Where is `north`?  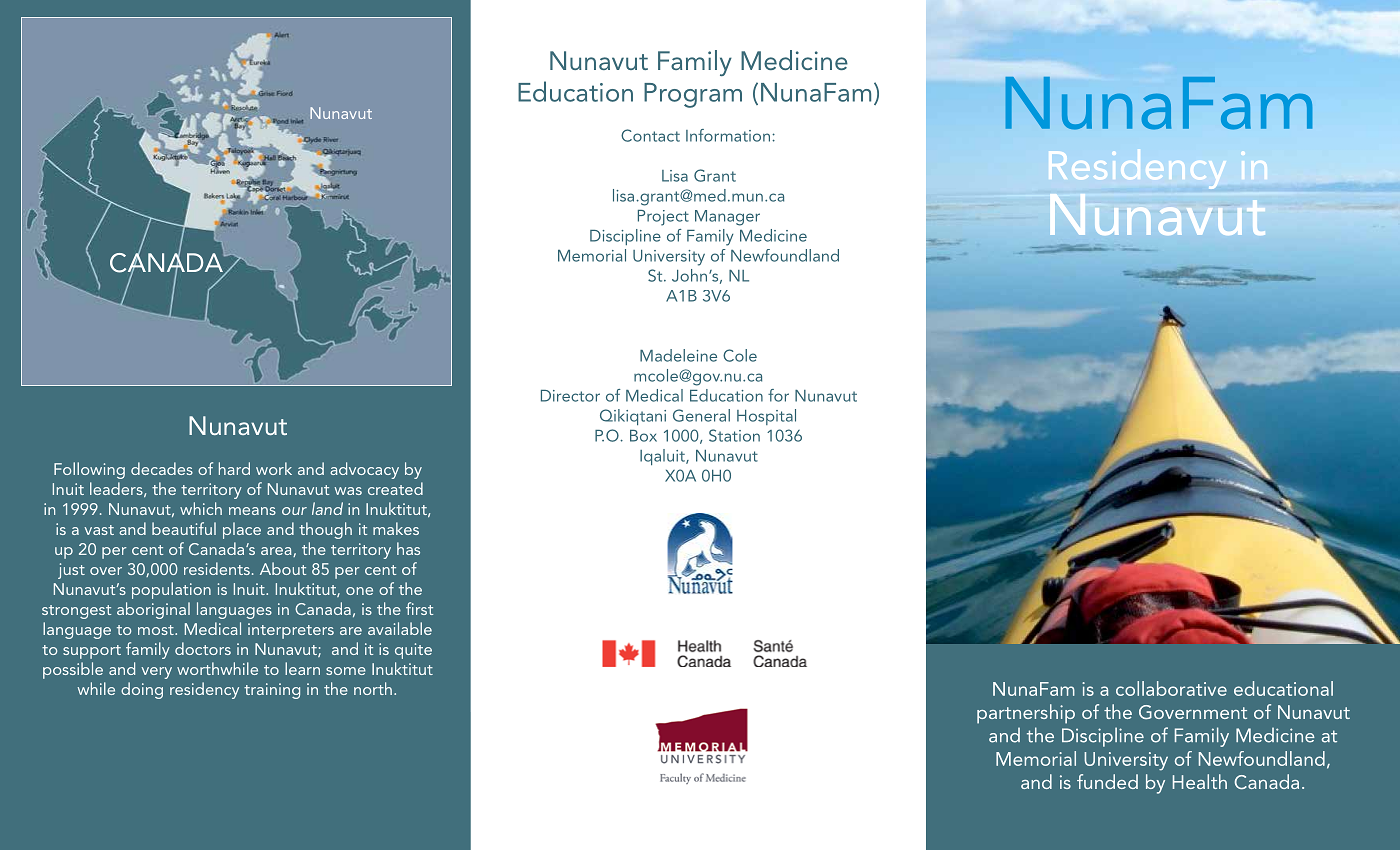 north is located at coordinates (373, 688).
